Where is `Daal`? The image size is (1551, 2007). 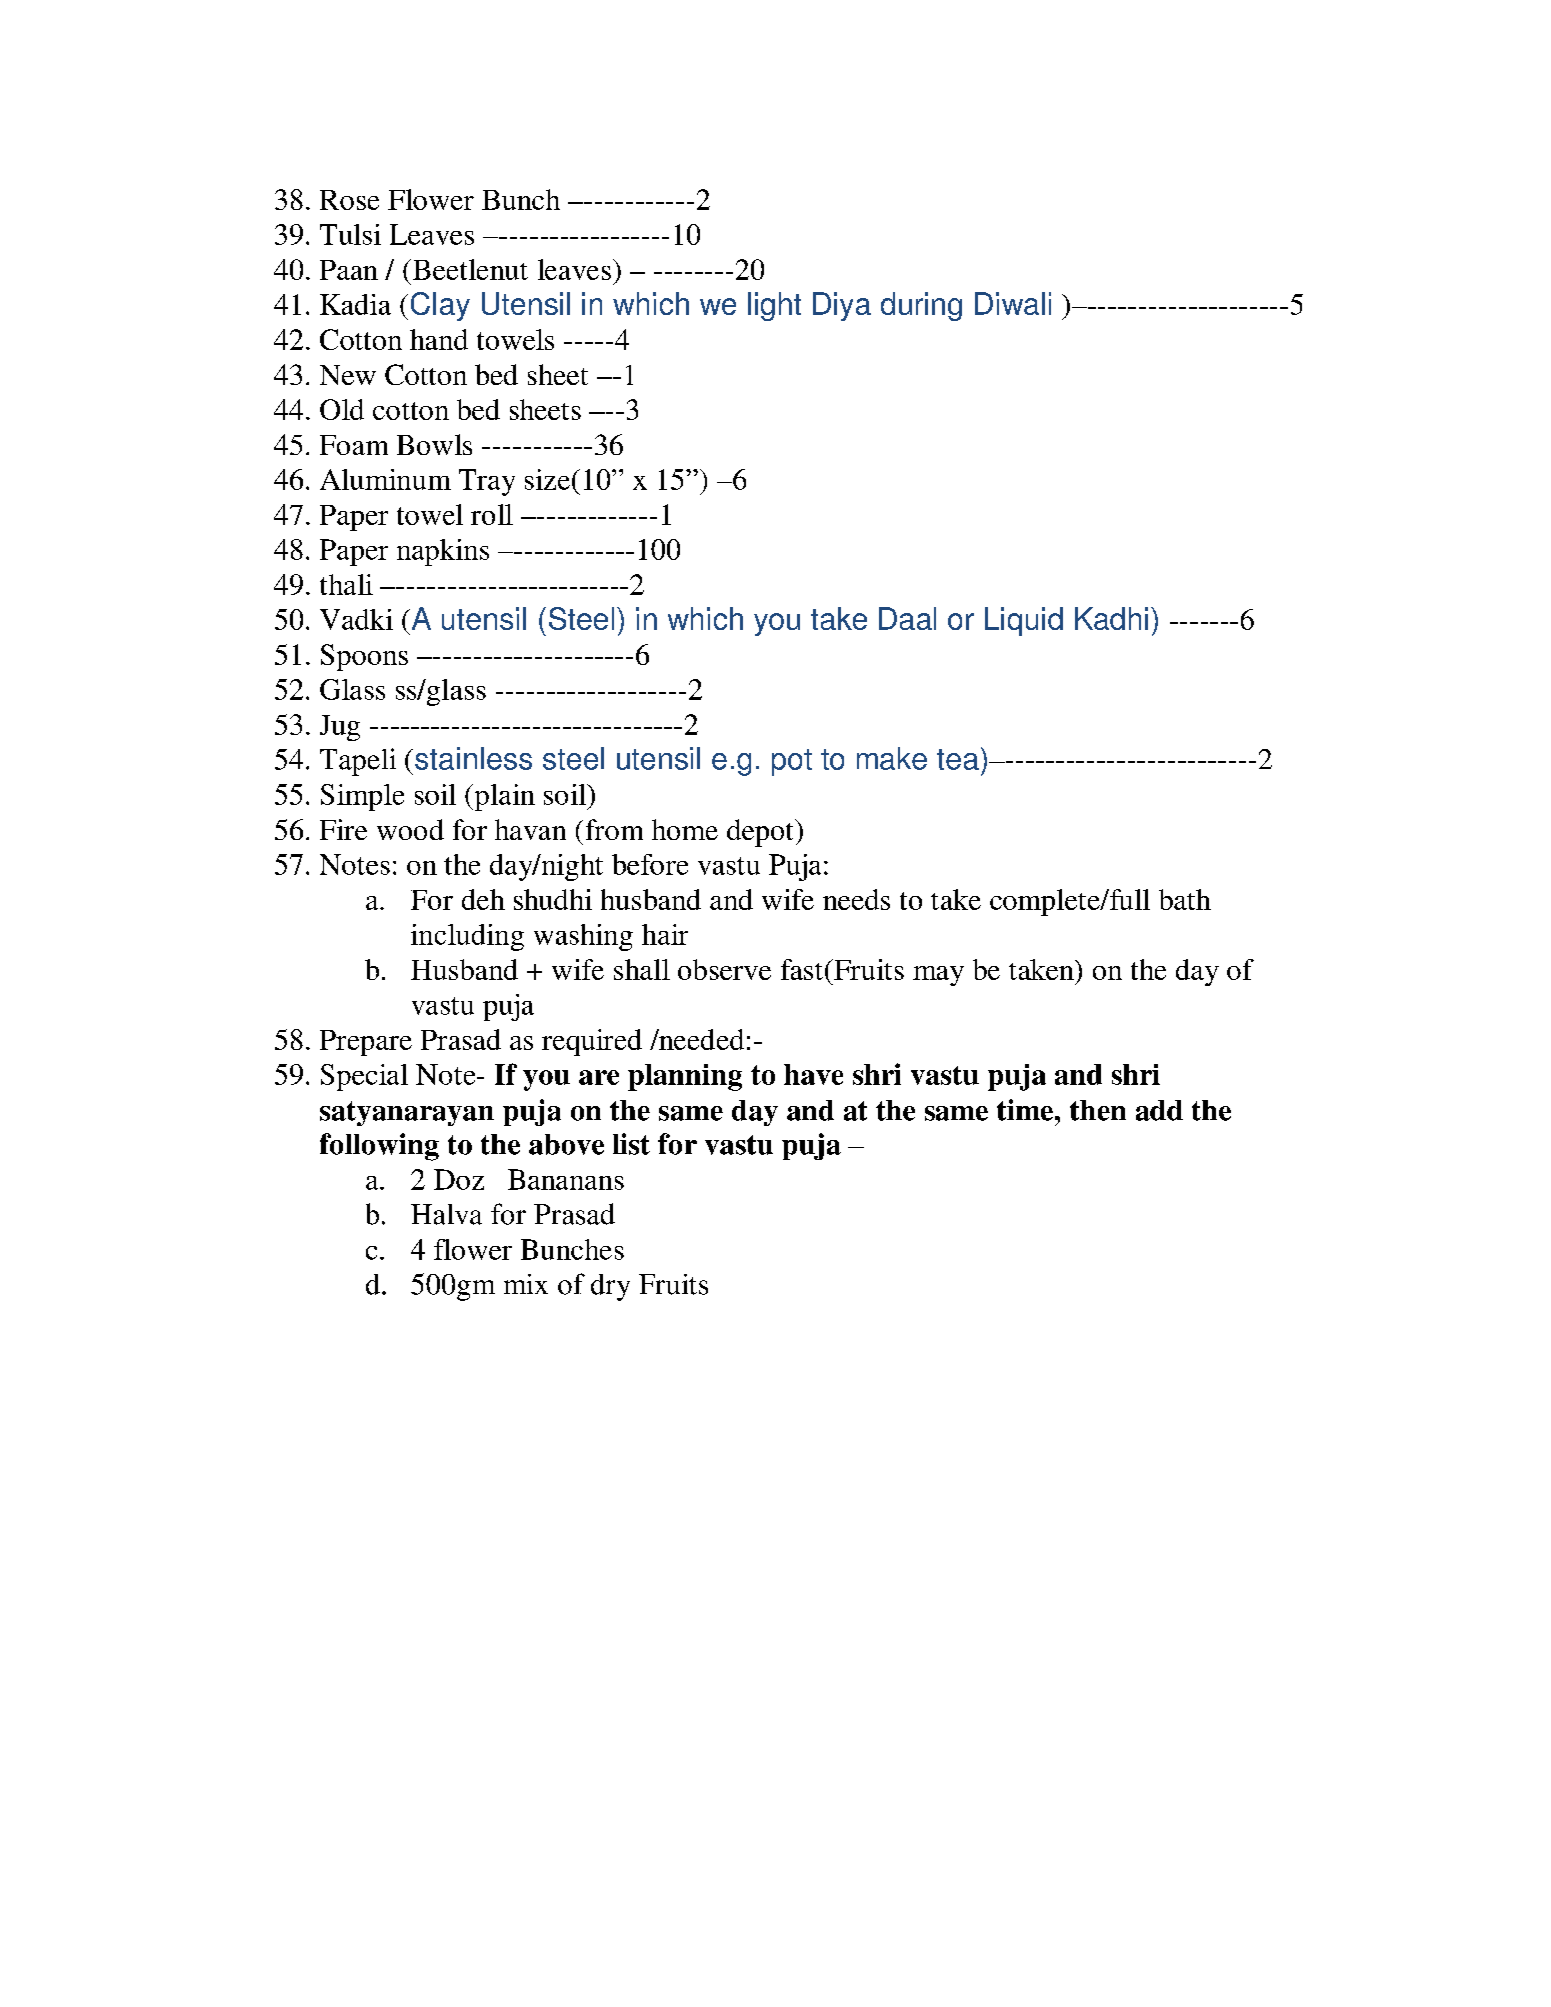 Daal is located at coordinates (907, 618).
